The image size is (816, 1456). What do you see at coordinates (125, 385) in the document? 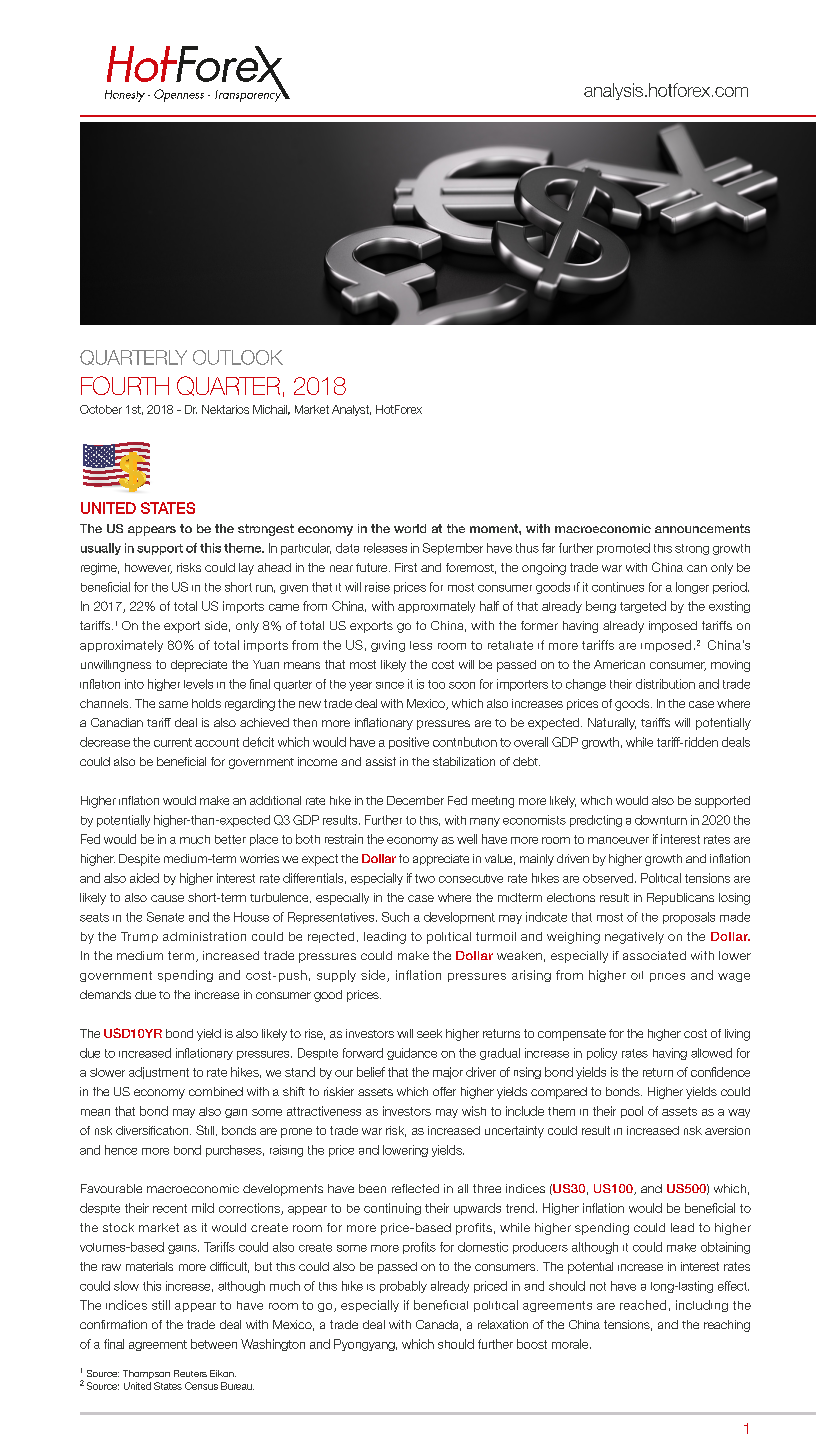
I see `FOURTH` at bounding box center [125, 385].
